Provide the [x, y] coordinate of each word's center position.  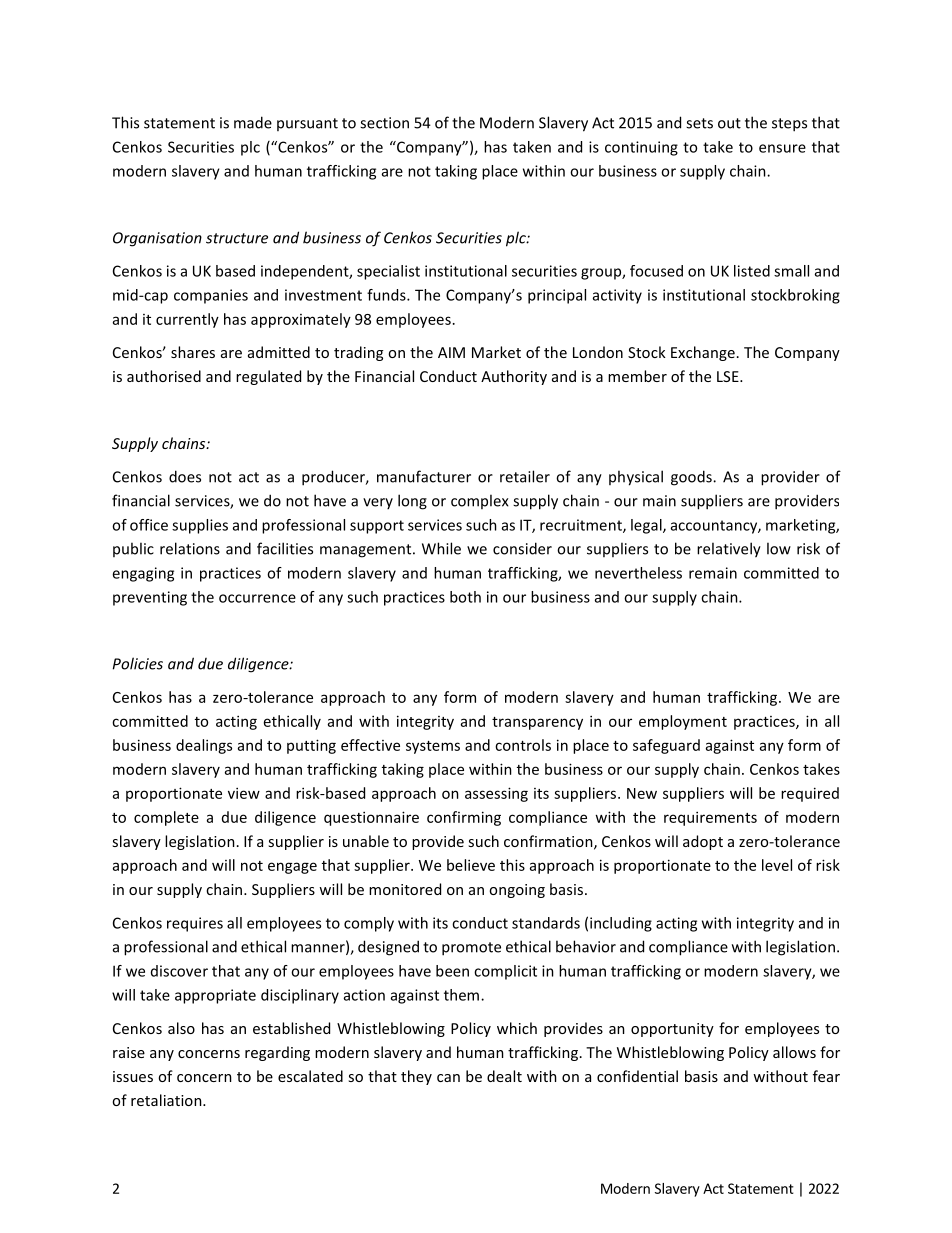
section [384, 123]
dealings [204, 746]
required [810, 794]
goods [692, 478]
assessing [496, 794]
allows [794, 1052]
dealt [504, 1076]
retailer [525, 476]
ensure [782, 148]
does [185, 476]
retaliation [167, 1100]
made [253, 122]
